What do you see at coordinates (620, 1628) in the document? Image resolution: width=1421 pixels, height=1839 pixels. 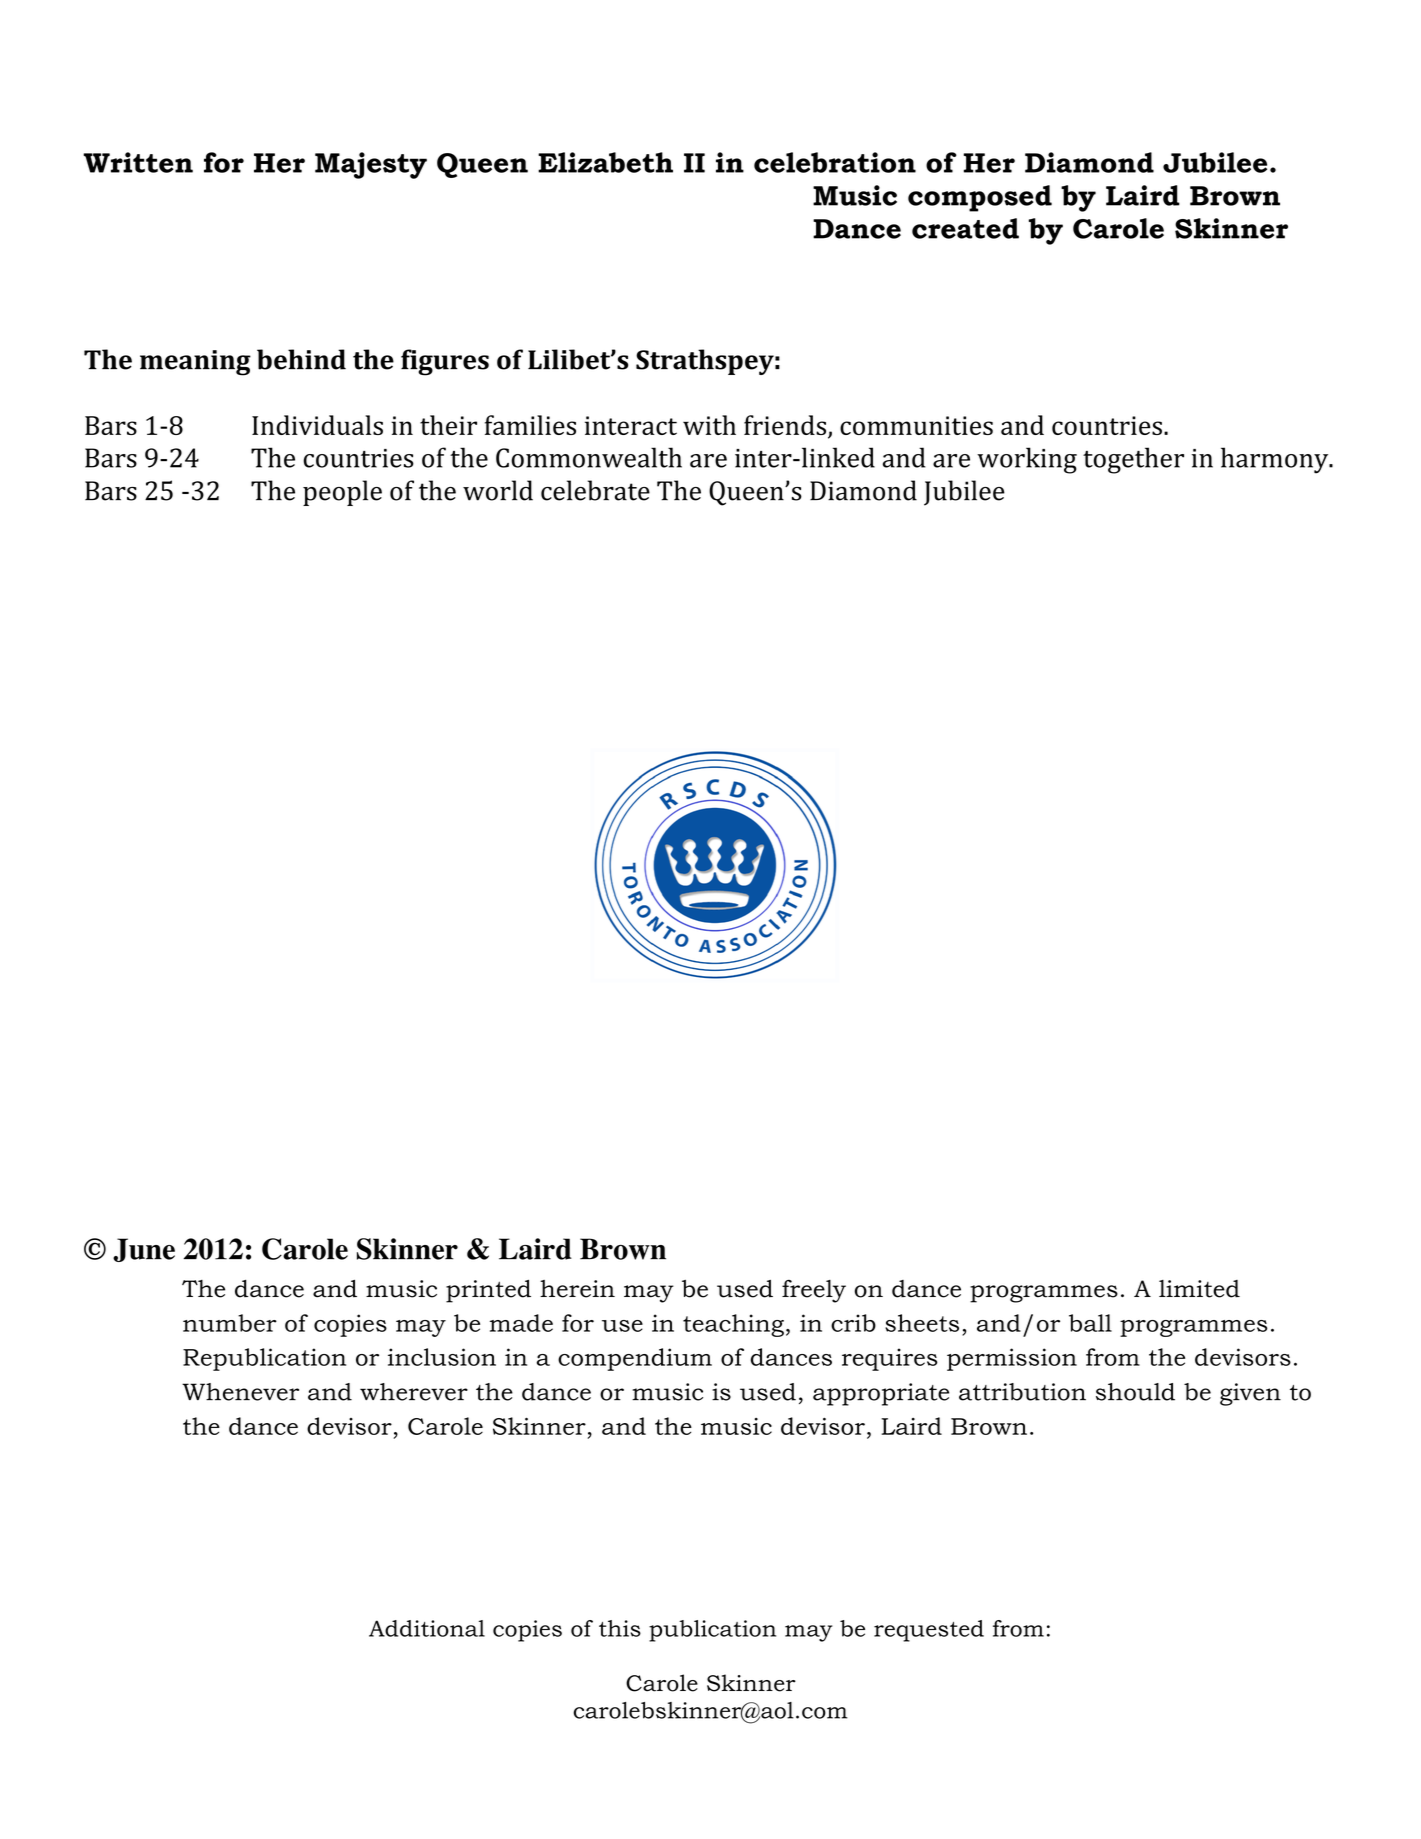 I see `this` at bounding box center [620, 1628].
